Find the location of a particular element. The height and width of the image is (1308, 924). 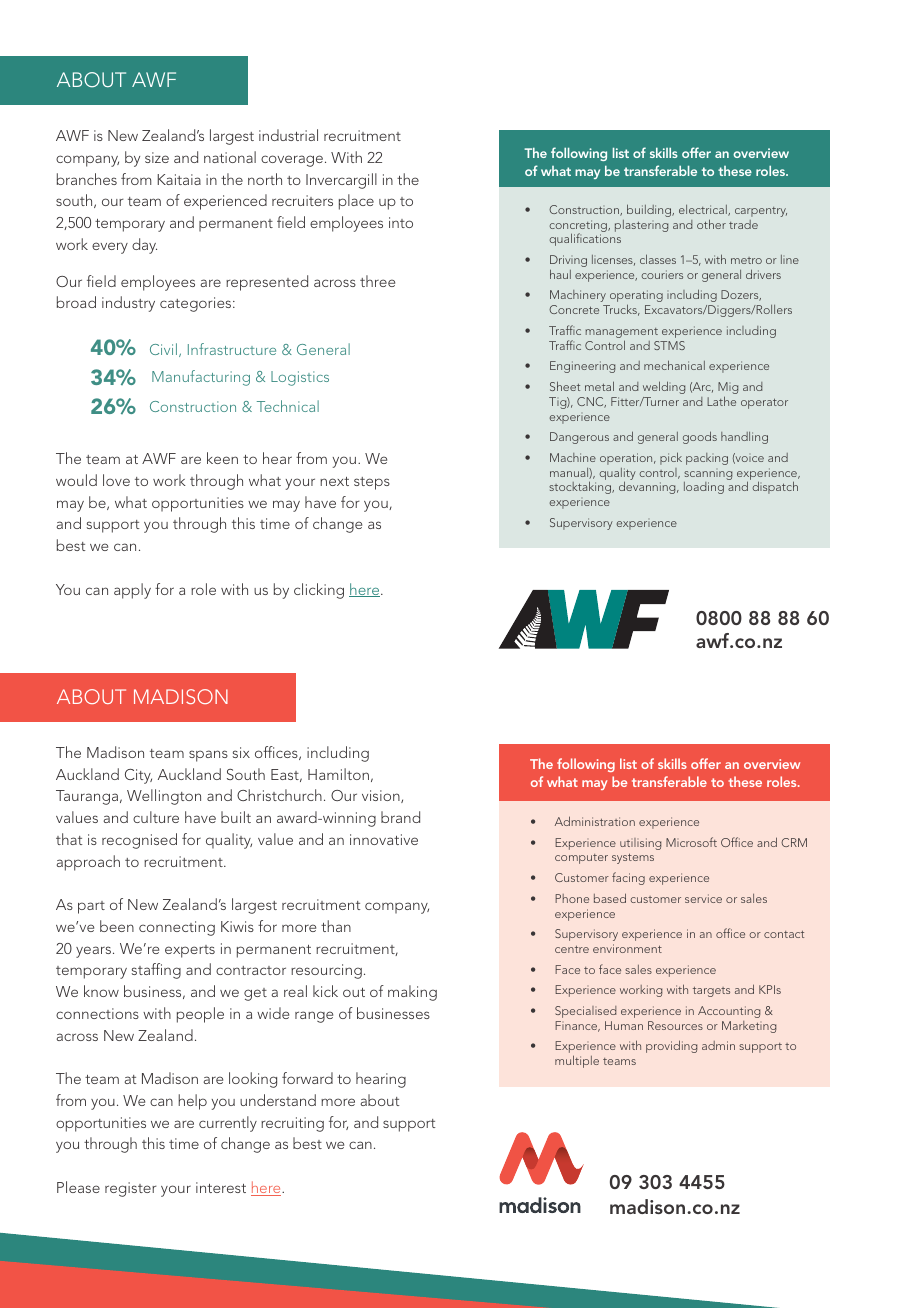

register is located at coordinates (131, 1189).
